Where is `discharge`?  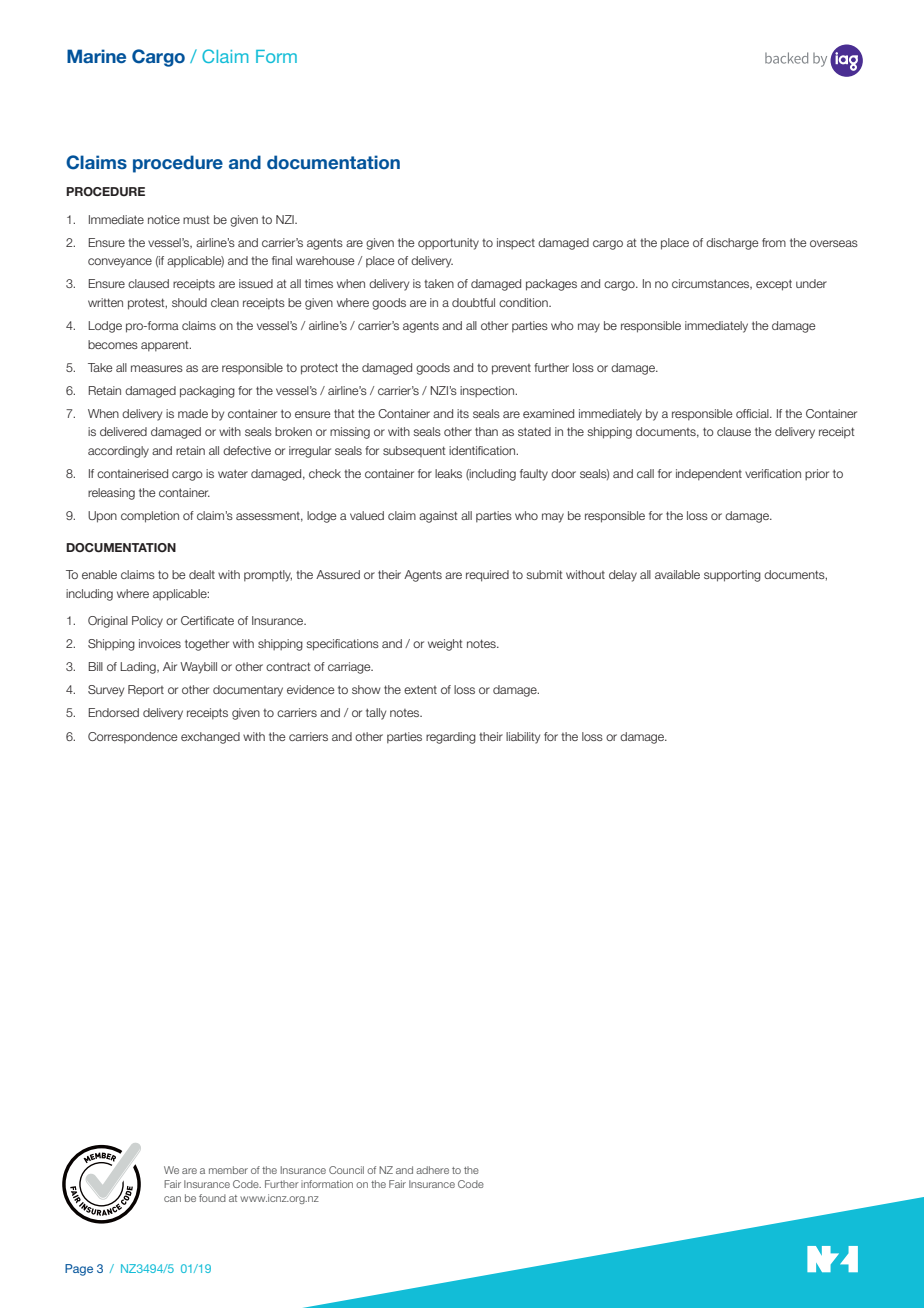 discharge is located at coordinates (732, 244).
